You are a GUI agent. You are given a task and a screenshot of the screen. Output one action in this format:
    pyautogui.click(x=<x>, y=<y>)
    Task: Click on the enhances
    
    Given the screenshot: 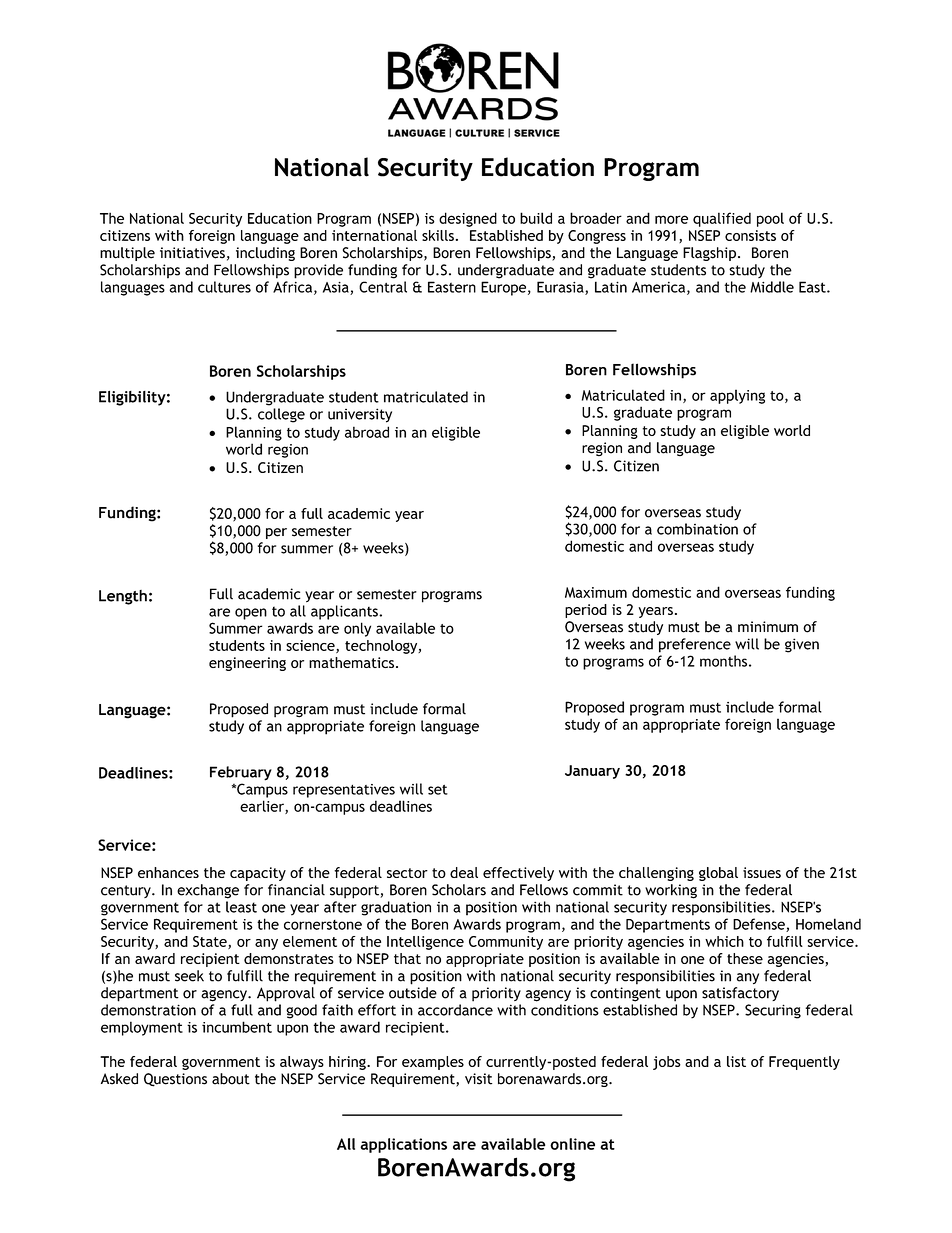 What is the action you would take?
    pyautogui.click(x=168, y=872)
